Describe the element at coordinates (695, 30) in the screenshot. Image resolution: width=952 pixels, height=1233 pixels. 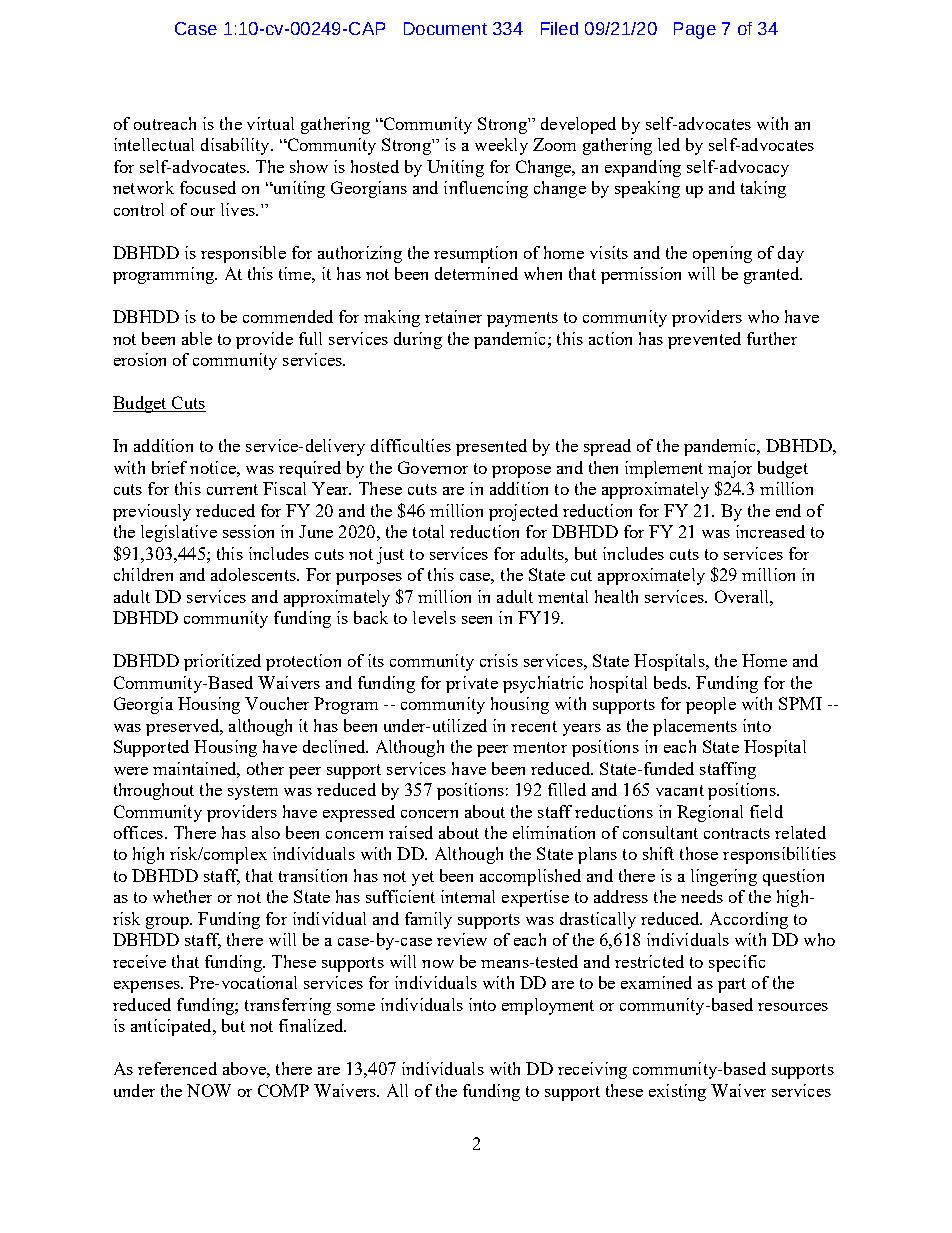
I see `Page` at that location.
